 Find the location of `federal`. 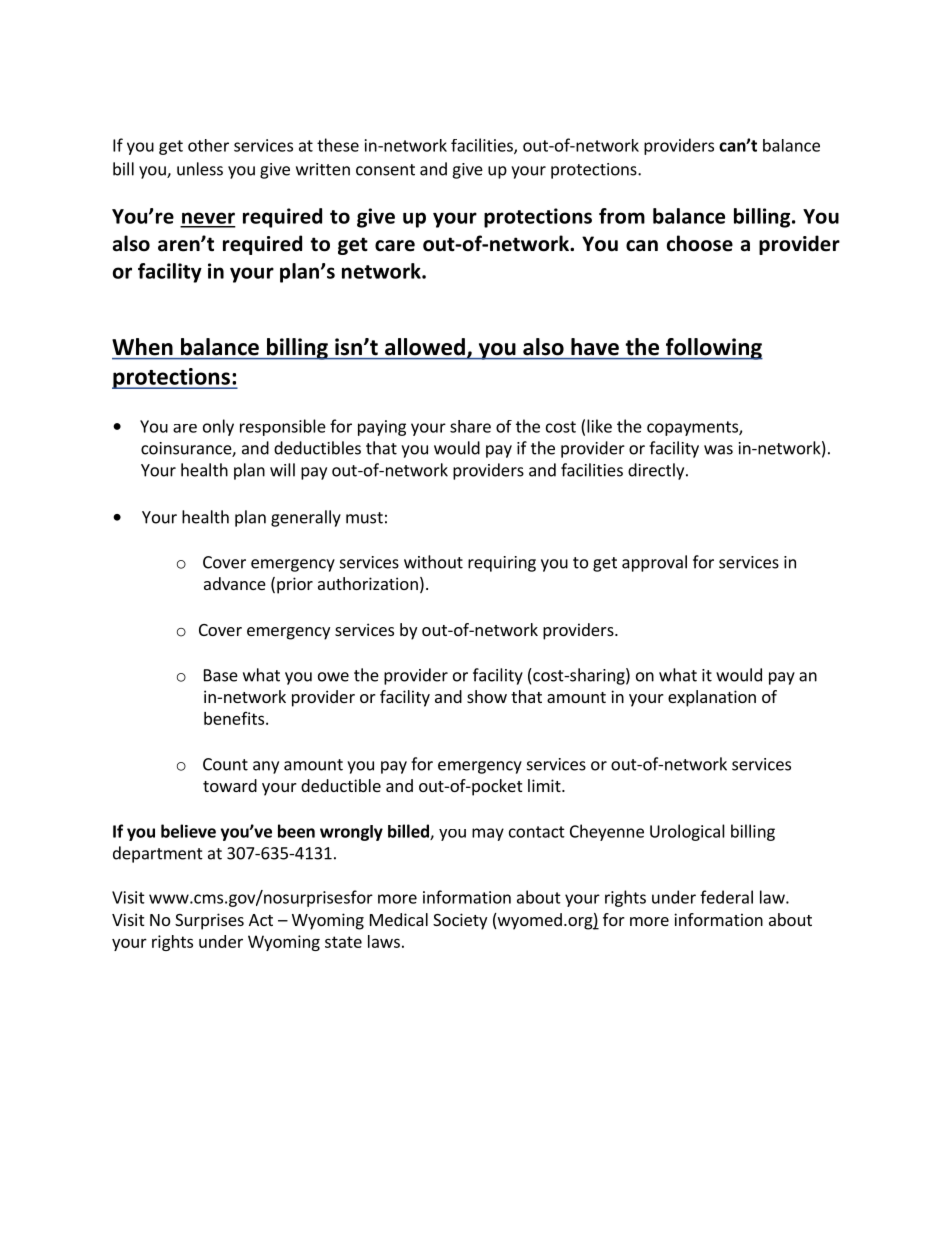

federal is located at coordinates (726, 897).
